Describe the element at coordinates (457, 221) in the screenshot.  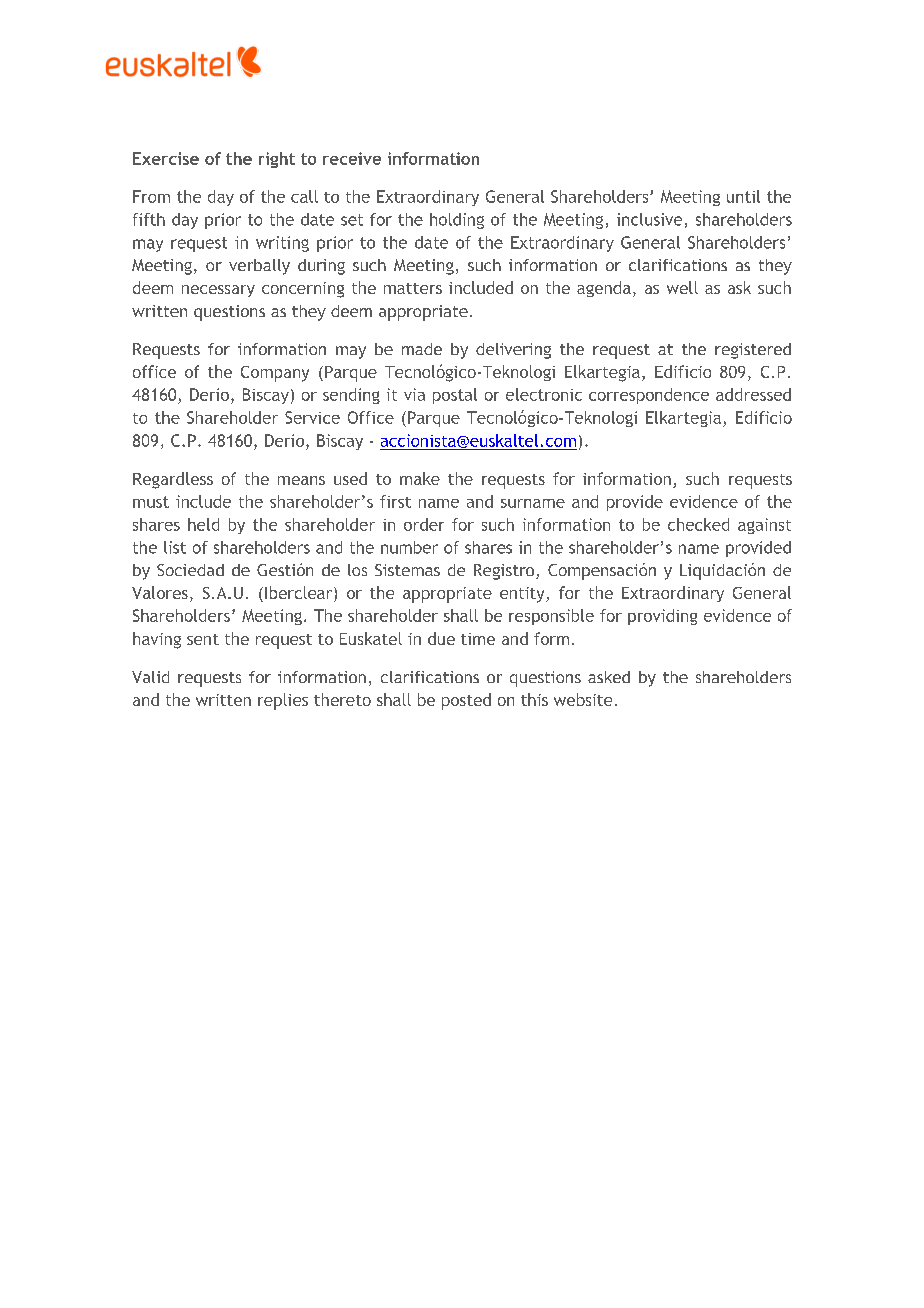
I see `holding` at that location.
